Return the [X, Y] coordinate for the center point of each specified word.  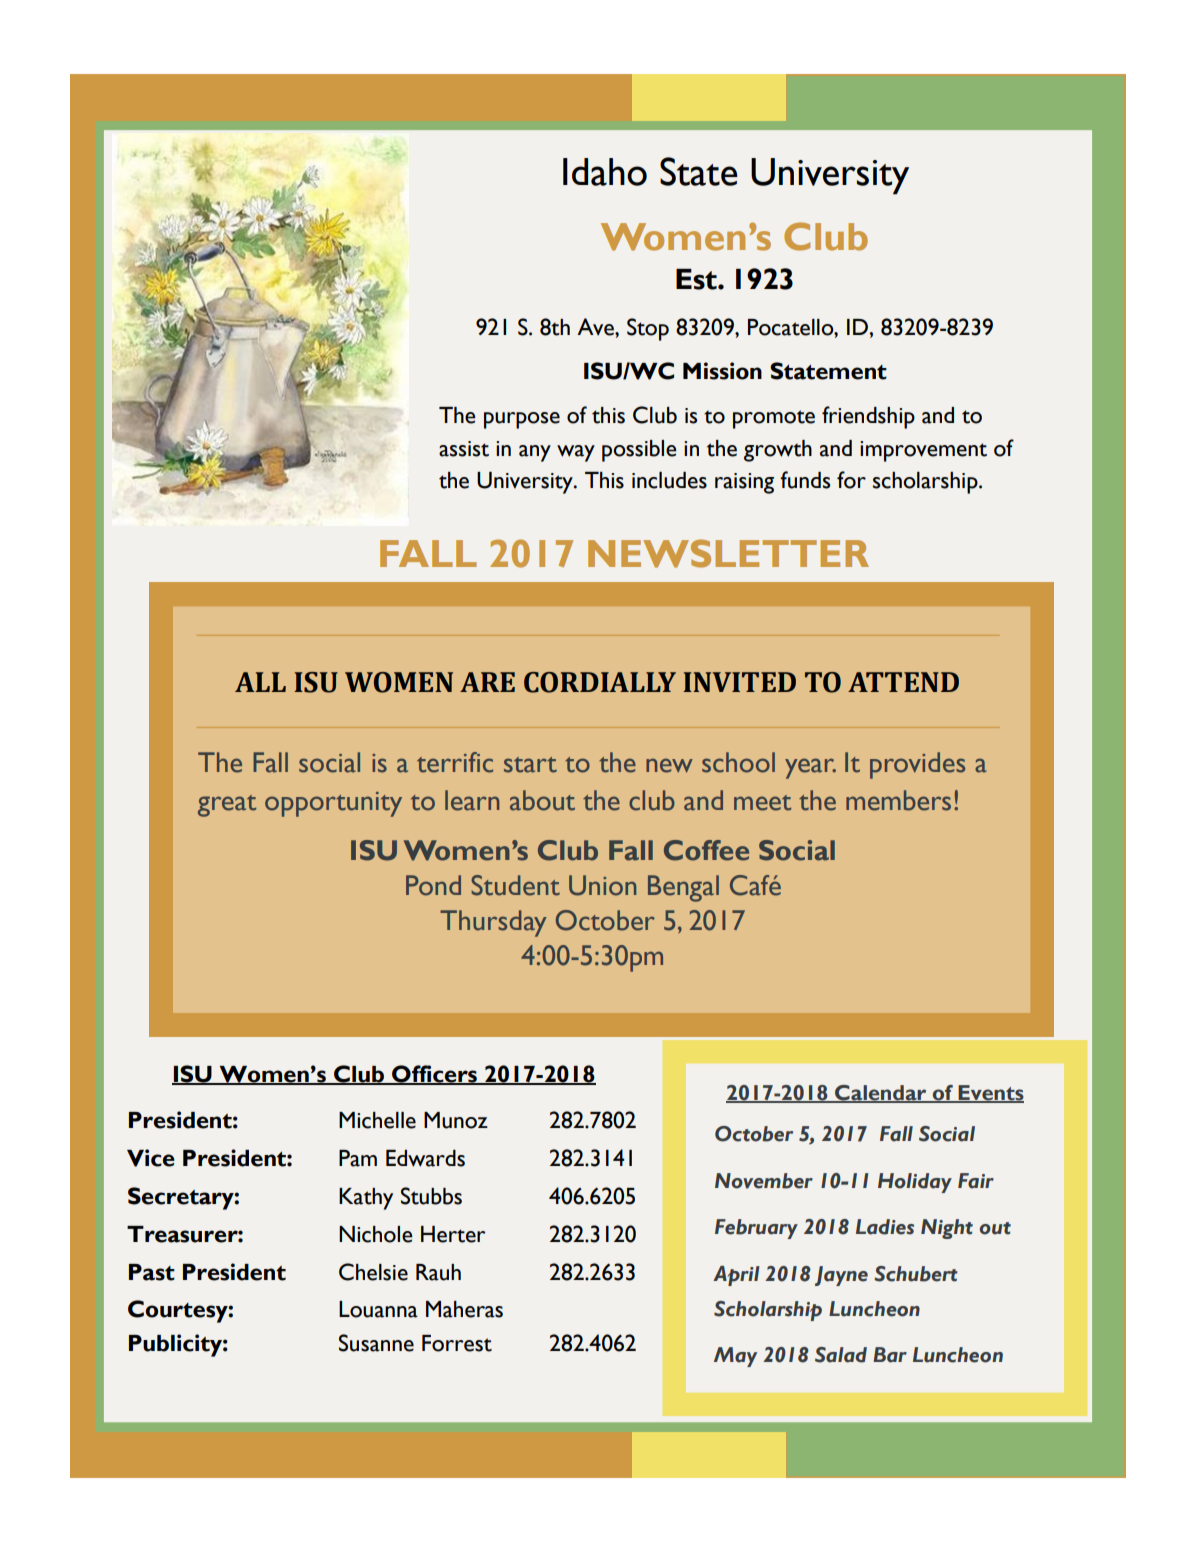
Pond [433, 885]
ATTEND [903, 682]
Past [152, 1272]
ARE [487, 682]
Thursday [493, 923]
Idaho [605, 172]
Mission [722, 371]
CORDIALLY [600, 682]
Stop [648, 329]
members [898, 800]
